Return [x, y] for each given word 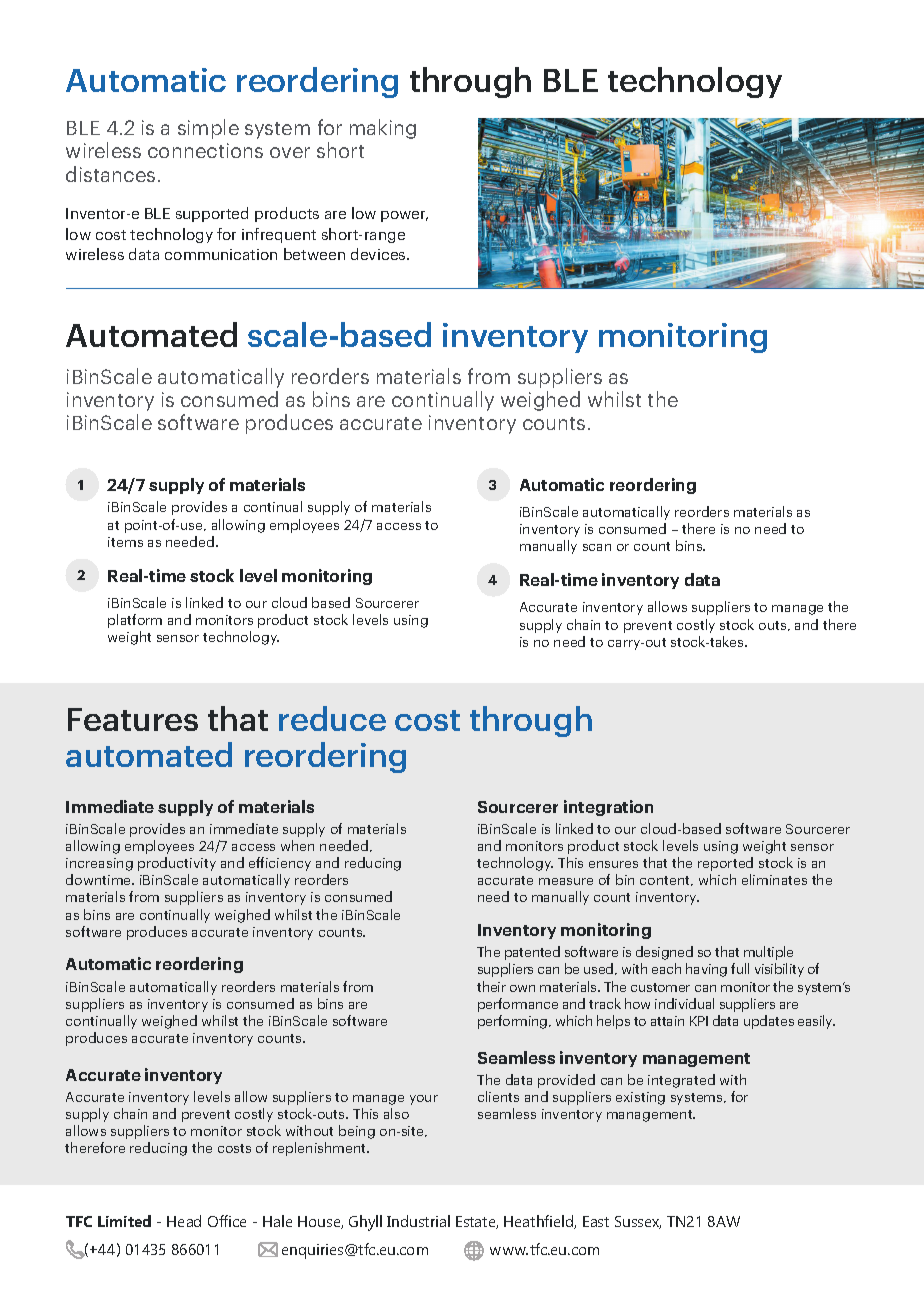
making [383, 129]
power [404, 216]
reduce [332, 718]
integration [608, 808]
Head [184, 1221]
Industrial [418, 1221]
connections [205, 150]
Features [133, 719]
